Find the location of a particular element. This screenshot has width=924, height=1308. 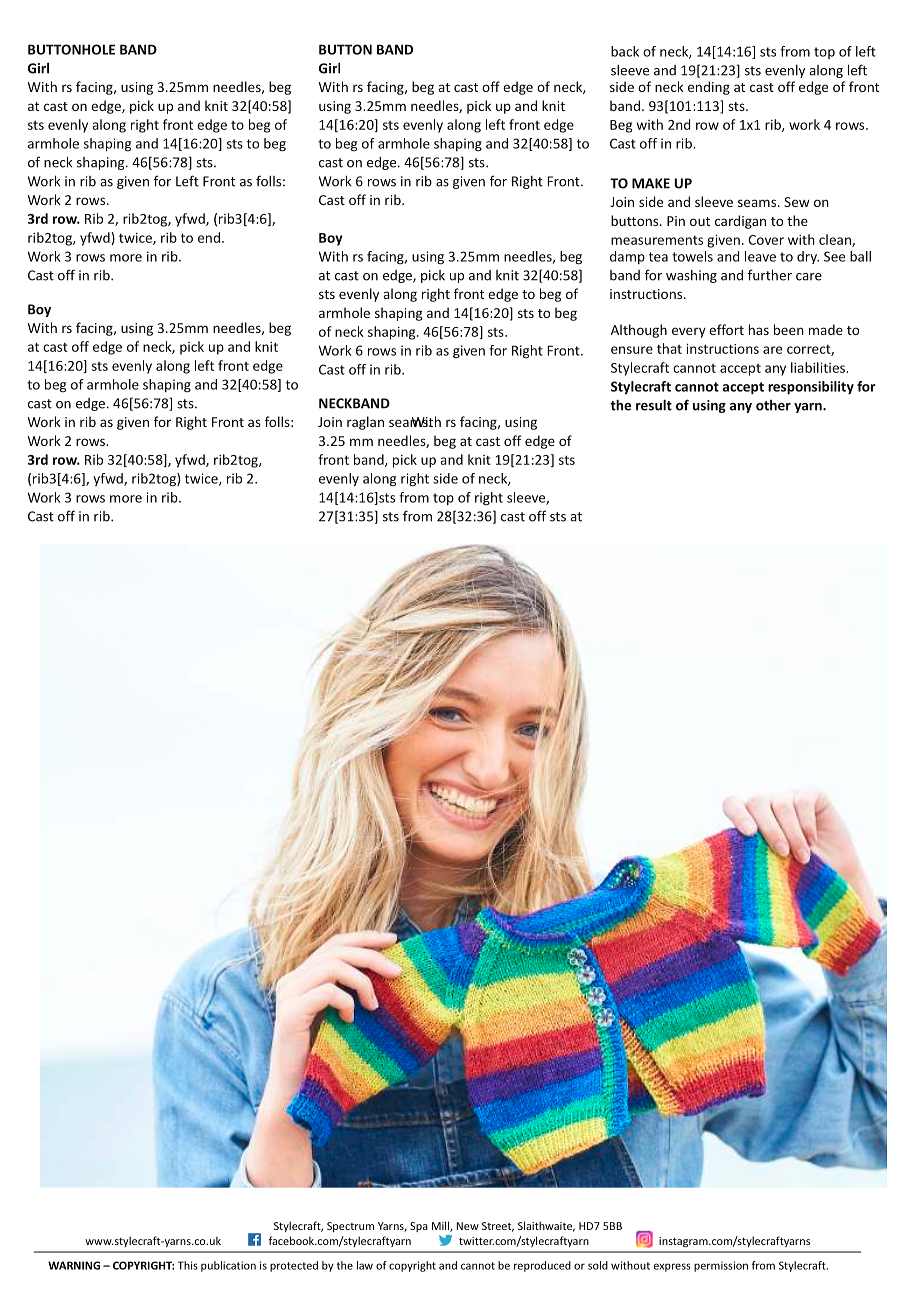

that is located at coordinates (669, 348).
